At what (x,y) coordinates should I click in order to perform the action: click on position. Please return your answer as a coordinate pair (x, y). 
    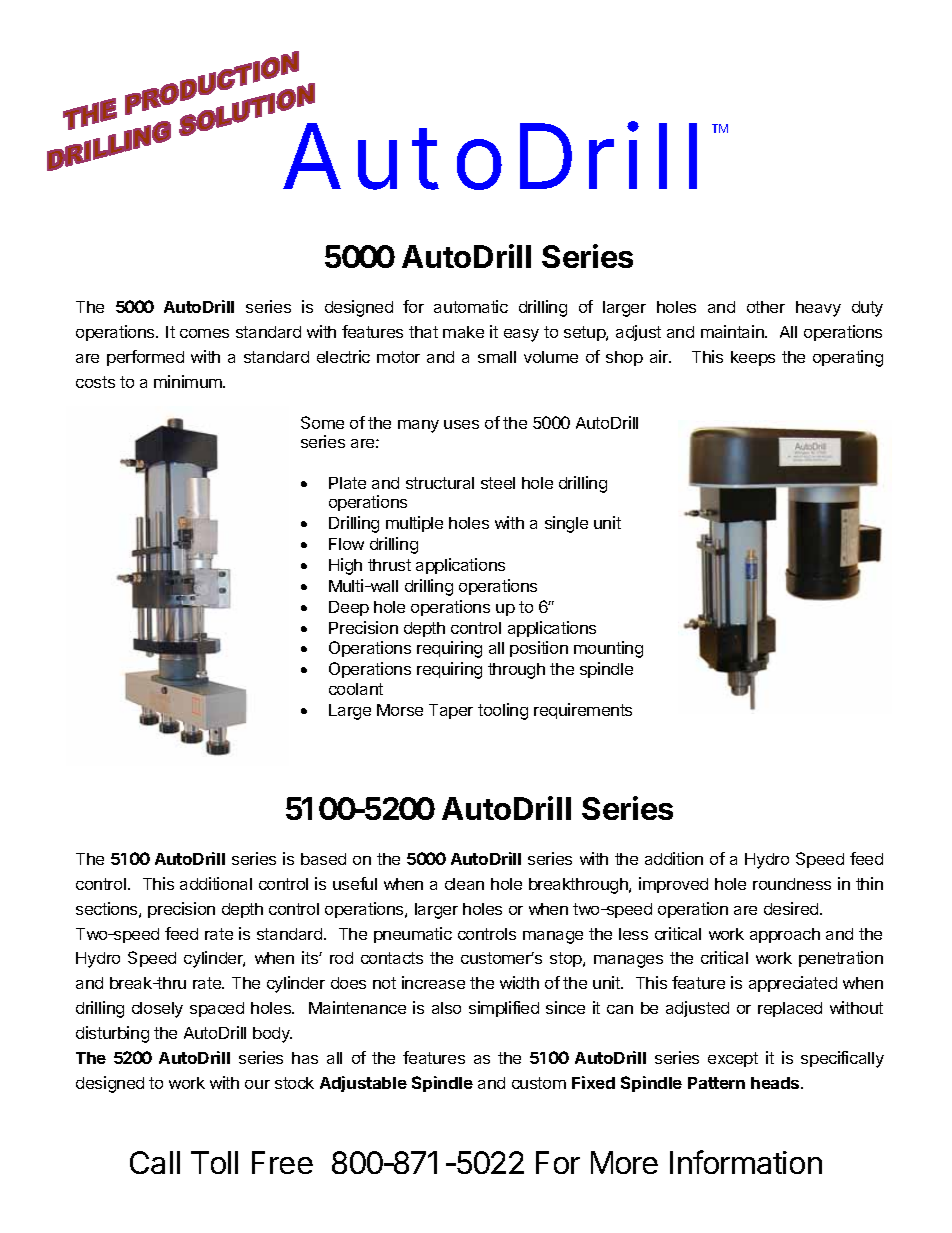
    Looking at the image, I should click on (539, 649).
